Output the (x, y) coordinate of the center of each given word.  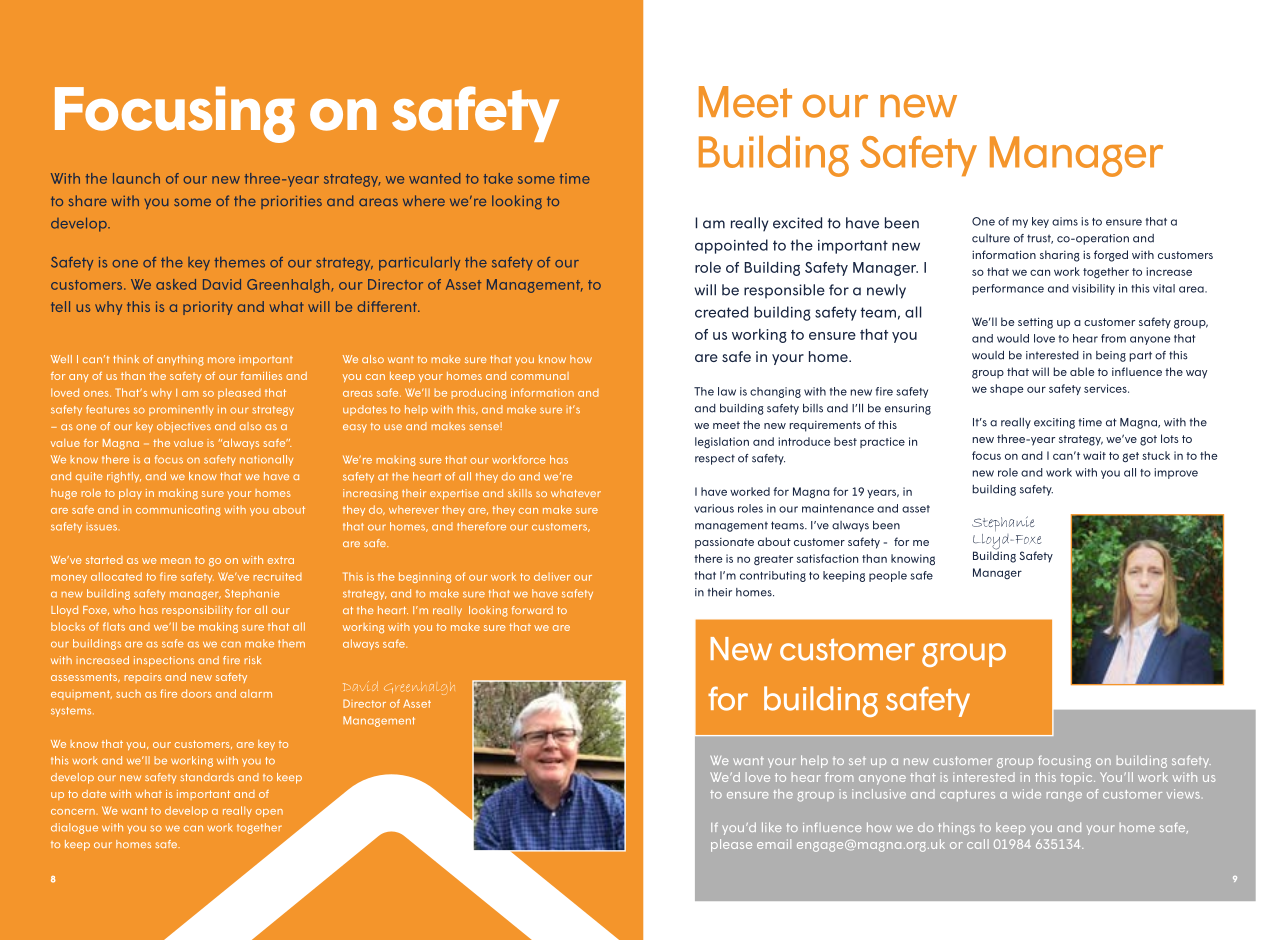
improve (1176, 473)
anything (180, 360)
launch (136, 178)
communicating (178, 510)
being (1111, 356)
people (888, 576)
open (269, 813)
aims (1065, 221)
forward (532, 610)
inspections (164, 661)
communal (540, 376)
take (498, 178)
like (772, 827)
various (714, 508)
